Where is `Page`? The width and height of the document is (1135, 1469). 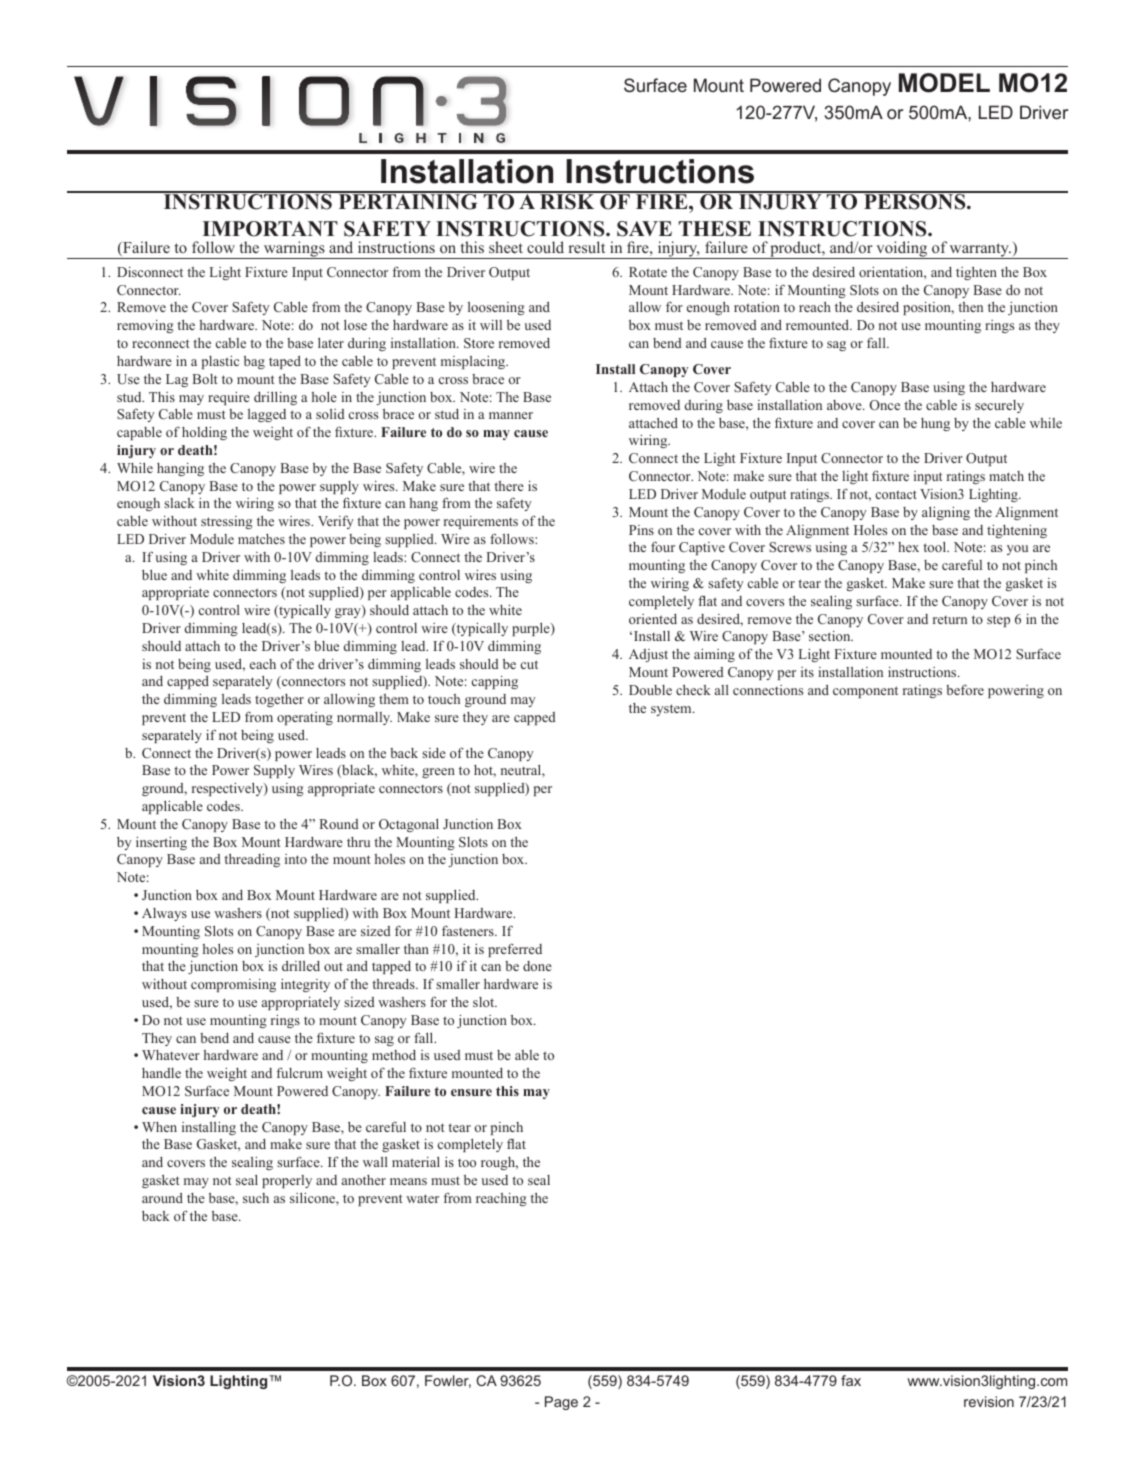 Page is located at coordinates (561, 1403).
